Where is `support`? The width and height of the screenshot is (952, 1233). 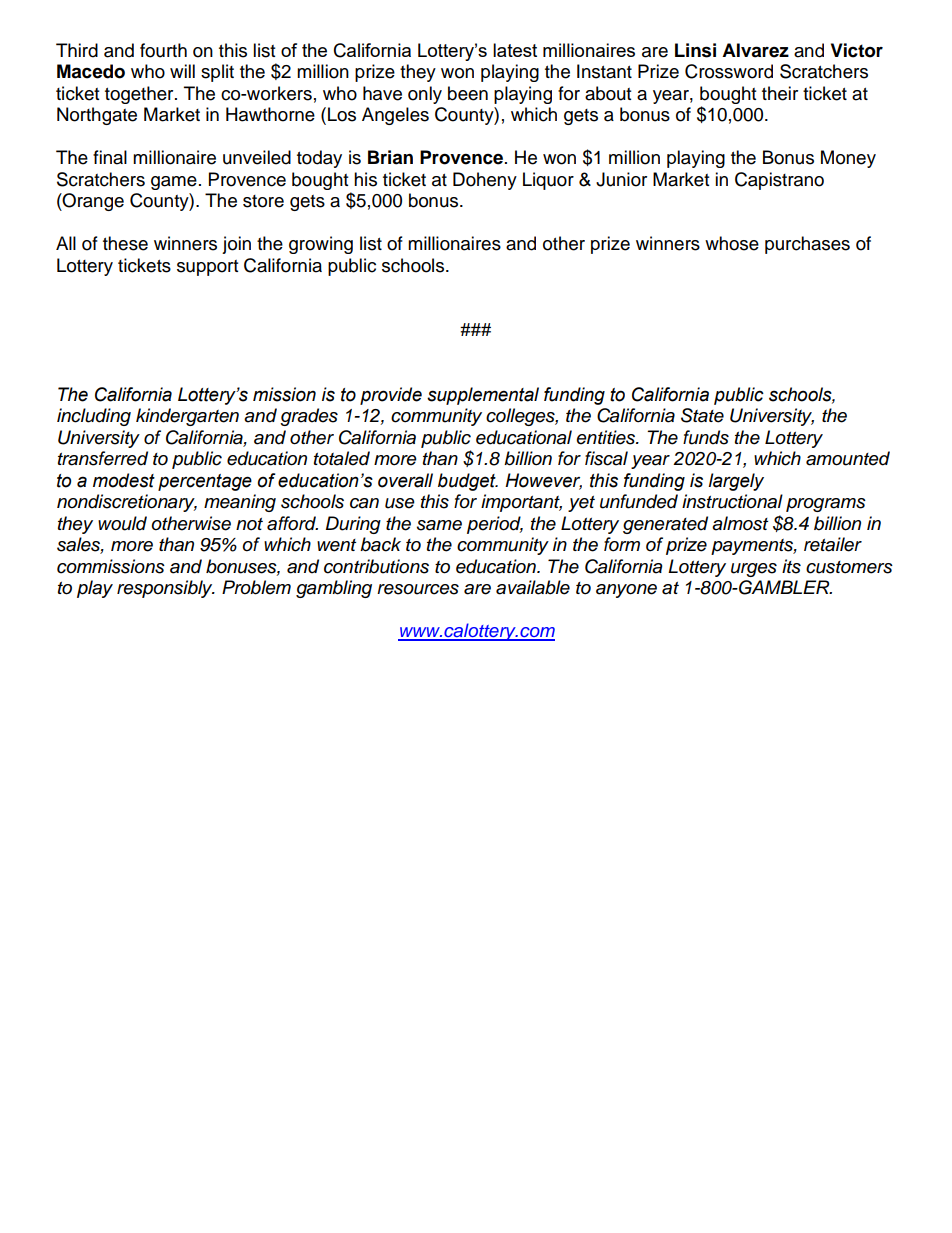
support is located at coordinates (207, 268).
